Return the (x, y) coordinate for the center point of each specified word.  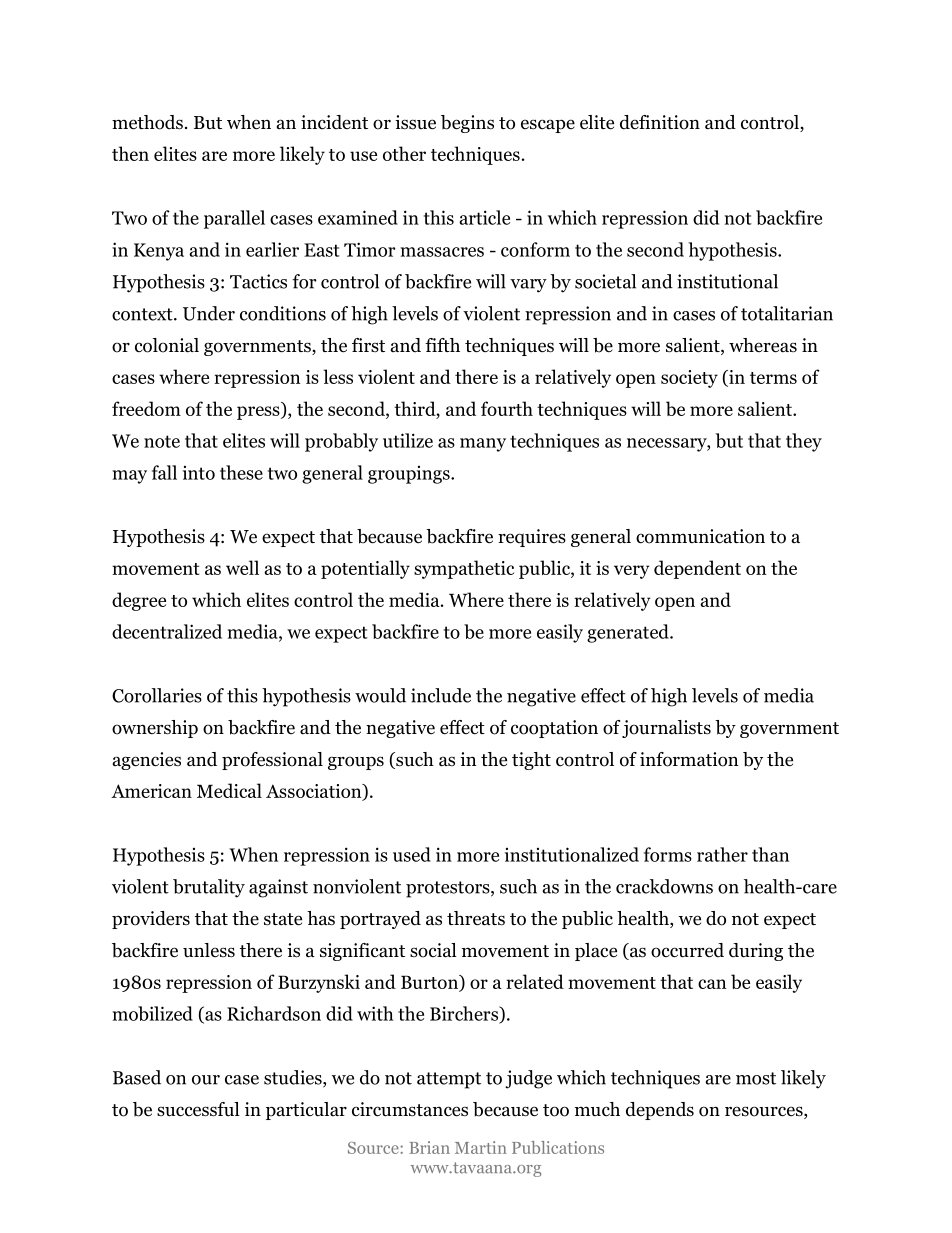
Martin (481, 1147)
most (756, 1078)
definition (660, 122)
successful (198, 1109)
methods (147, 122)
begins (467, 124)
